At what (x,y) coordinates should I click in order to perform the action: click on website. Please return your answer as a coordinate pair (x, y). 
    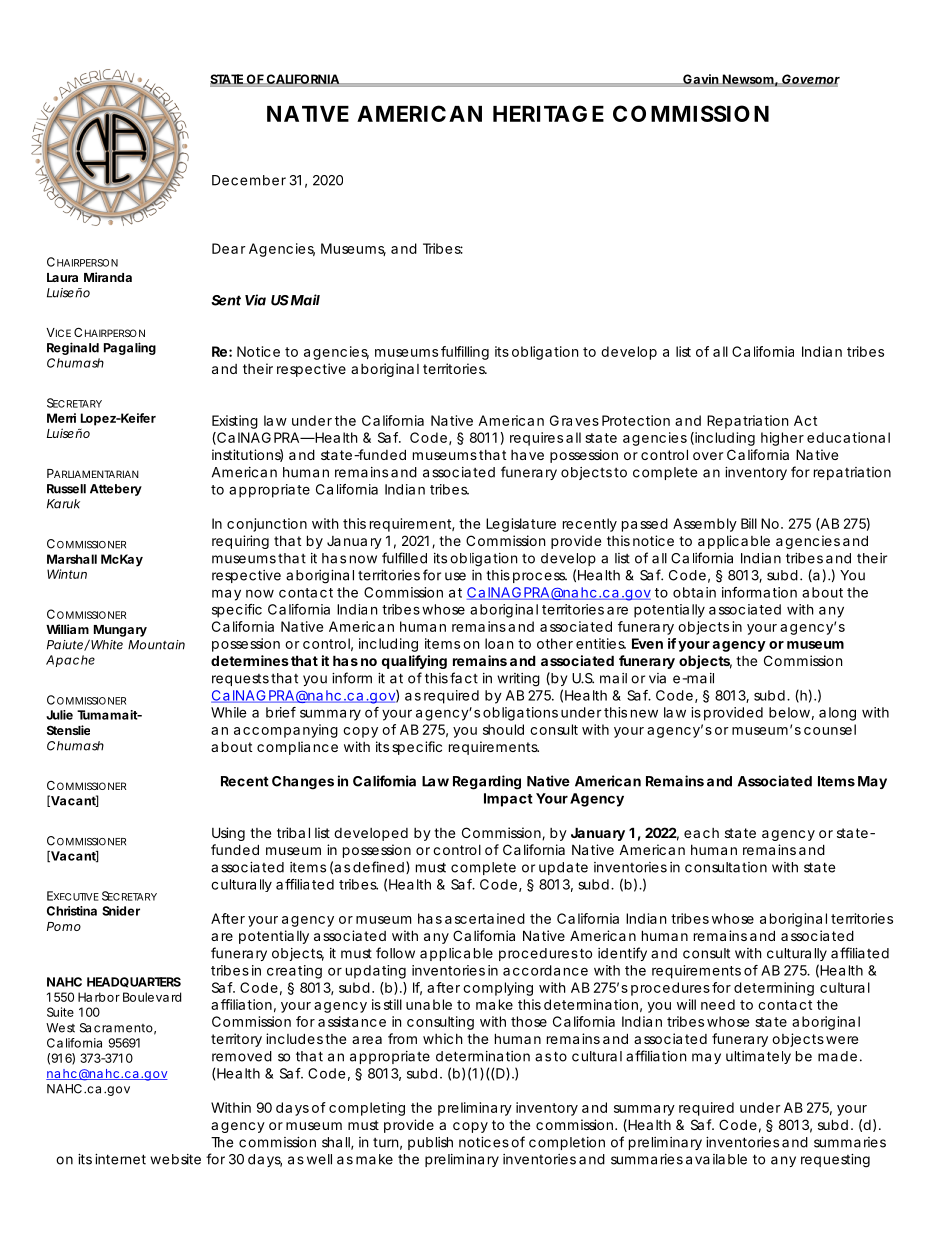
    Looking at the image, I should click on (175, 1159).
